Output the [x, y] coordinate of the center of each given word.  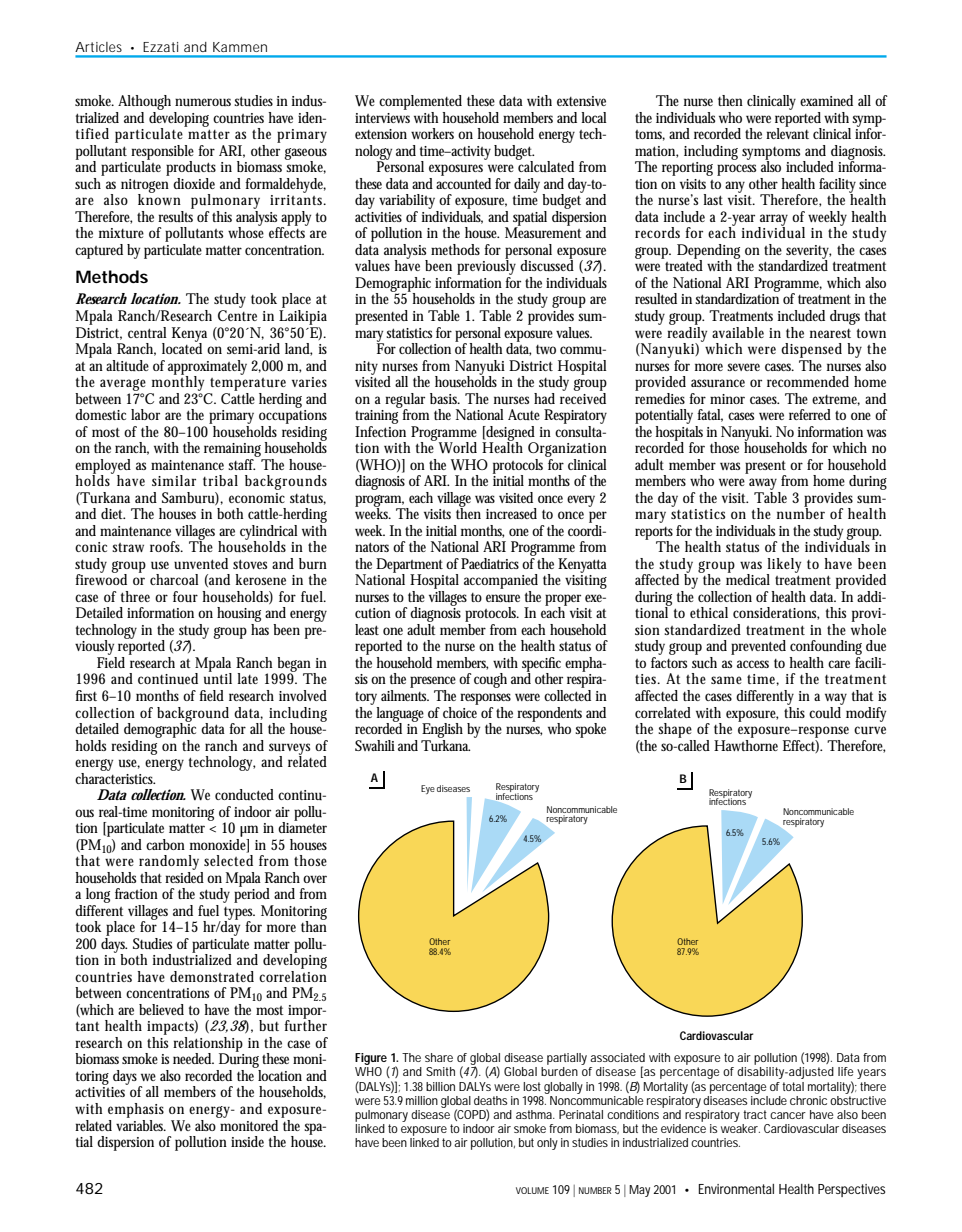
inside [247, 1141]
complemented [420, 102]
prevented [758, 647]
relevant [787, 132]
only [547, 1144]
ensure [503, 598]
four [185, 597]
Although [145, 104]
